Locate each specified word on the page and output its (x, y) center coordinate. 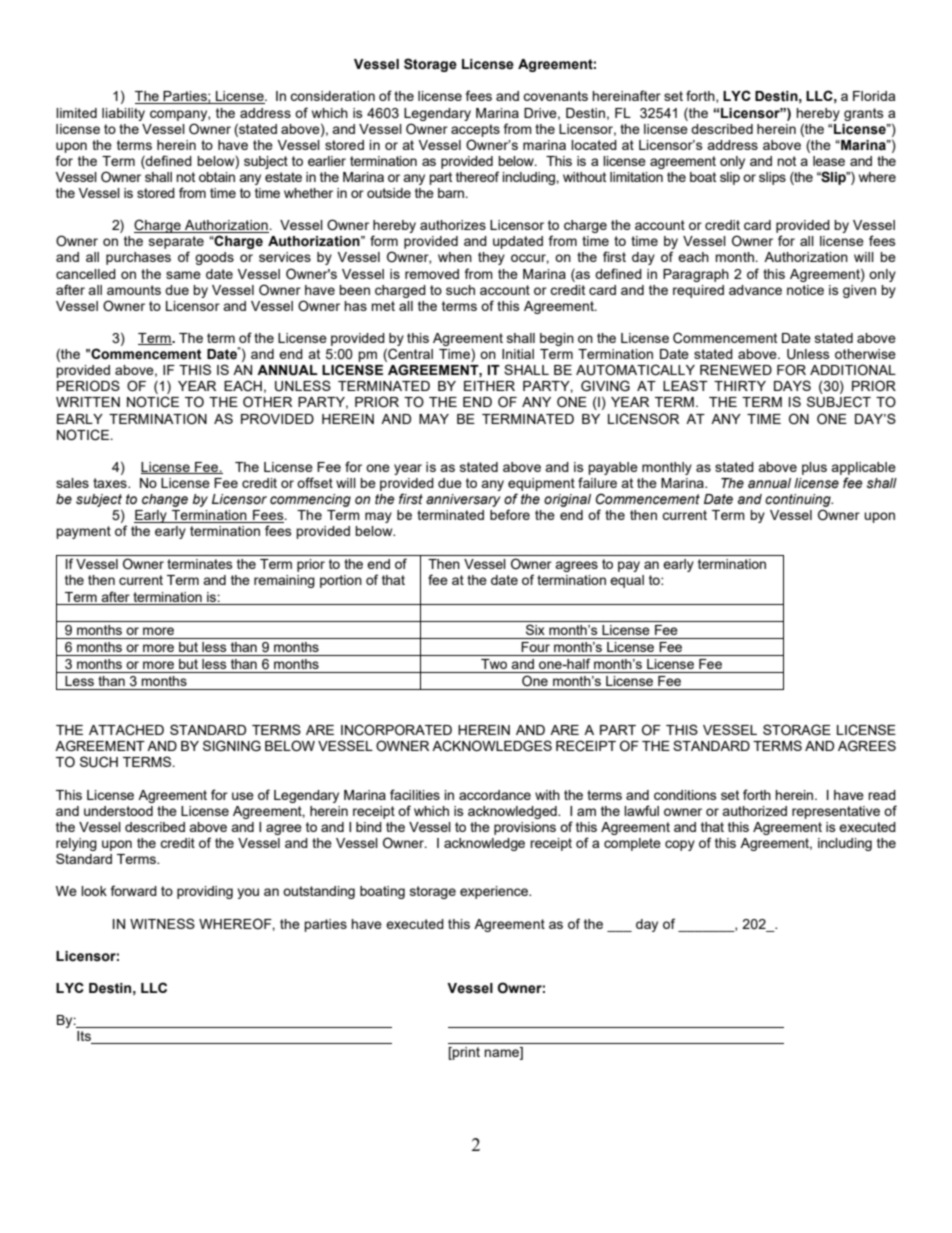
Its (85, 1037)
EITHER (489, 386)
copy (680, 845)
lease (829, 161)
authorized (754, 811)
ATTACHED (126, 730)
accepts (475, 130)
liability (123, 114)
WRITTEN (88, 402)
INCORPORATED (396, 730)
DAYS (792, 385)
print (465, 1053)
